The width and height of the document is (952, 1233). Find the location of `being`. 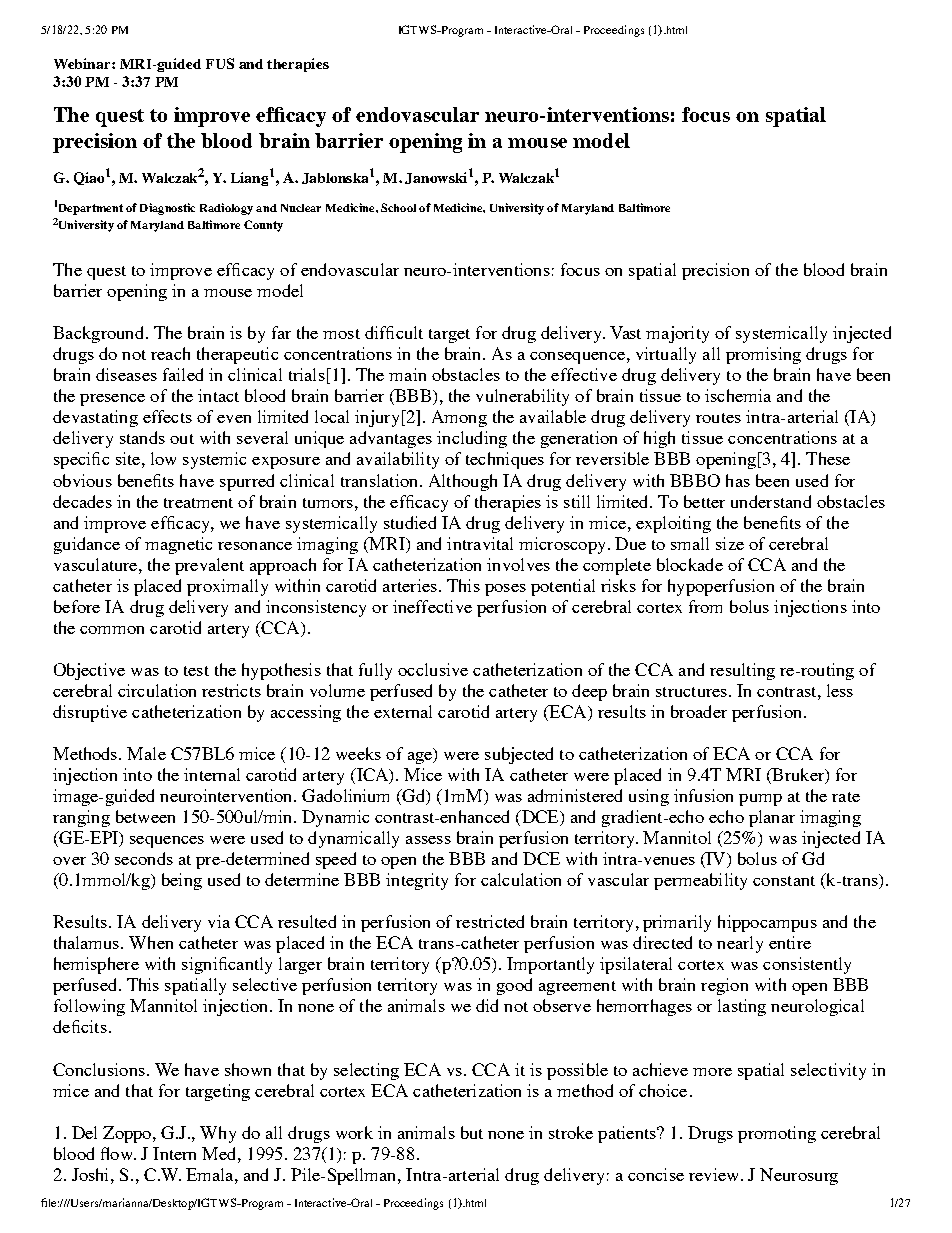

being is located at coordinates (182, 881).
